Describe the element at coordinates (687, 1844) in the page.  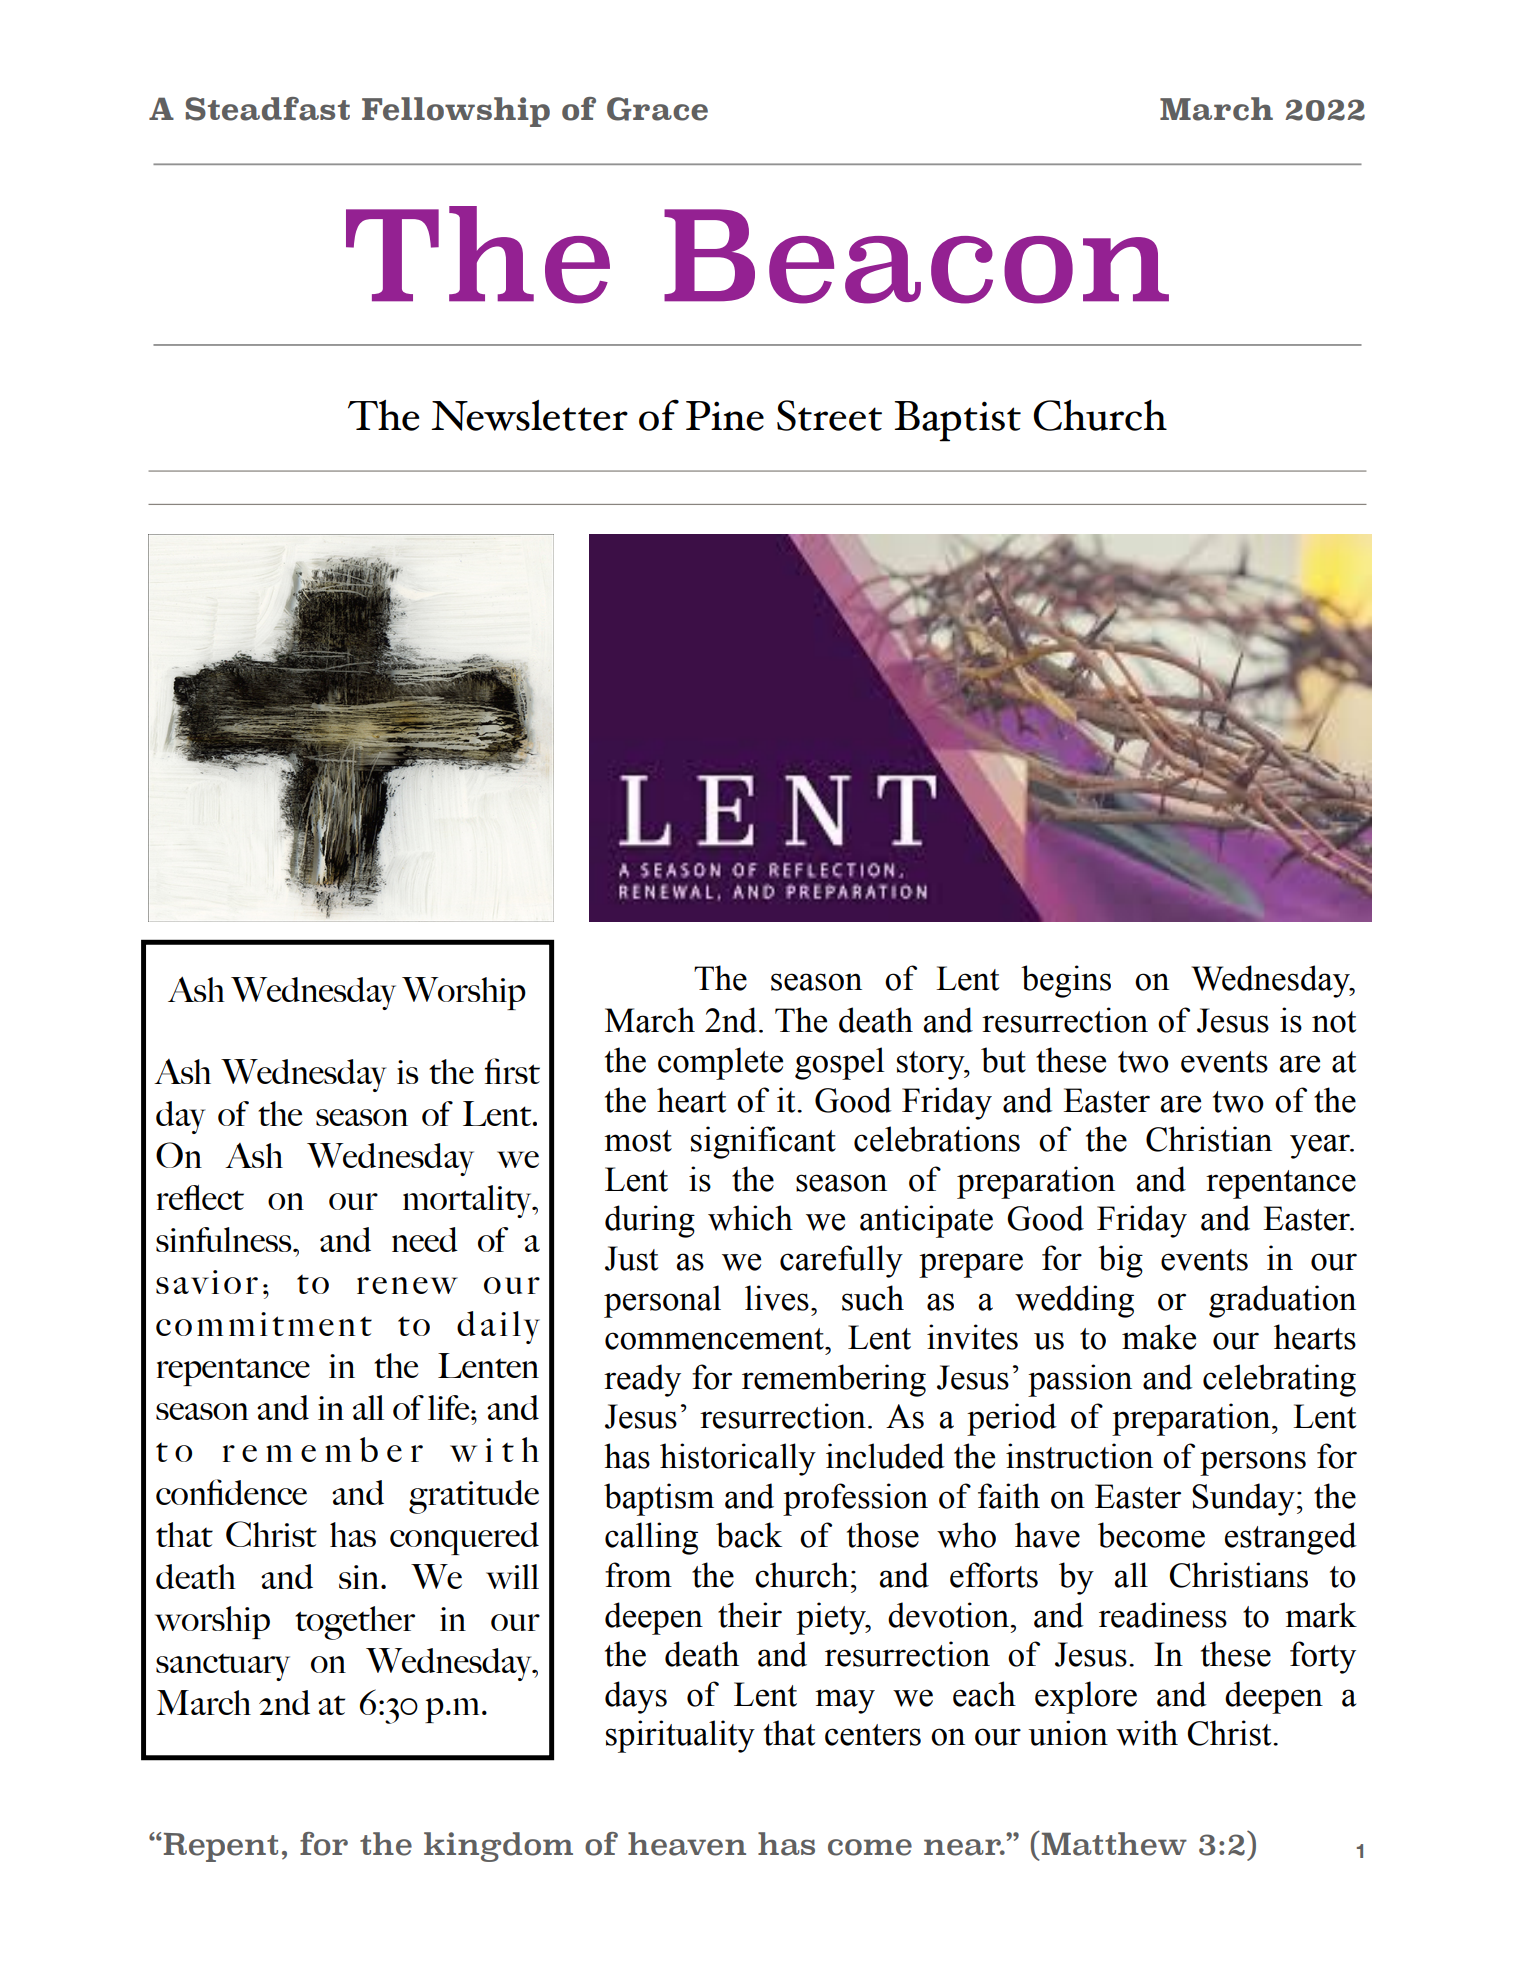
I see `heaven` at that location.
